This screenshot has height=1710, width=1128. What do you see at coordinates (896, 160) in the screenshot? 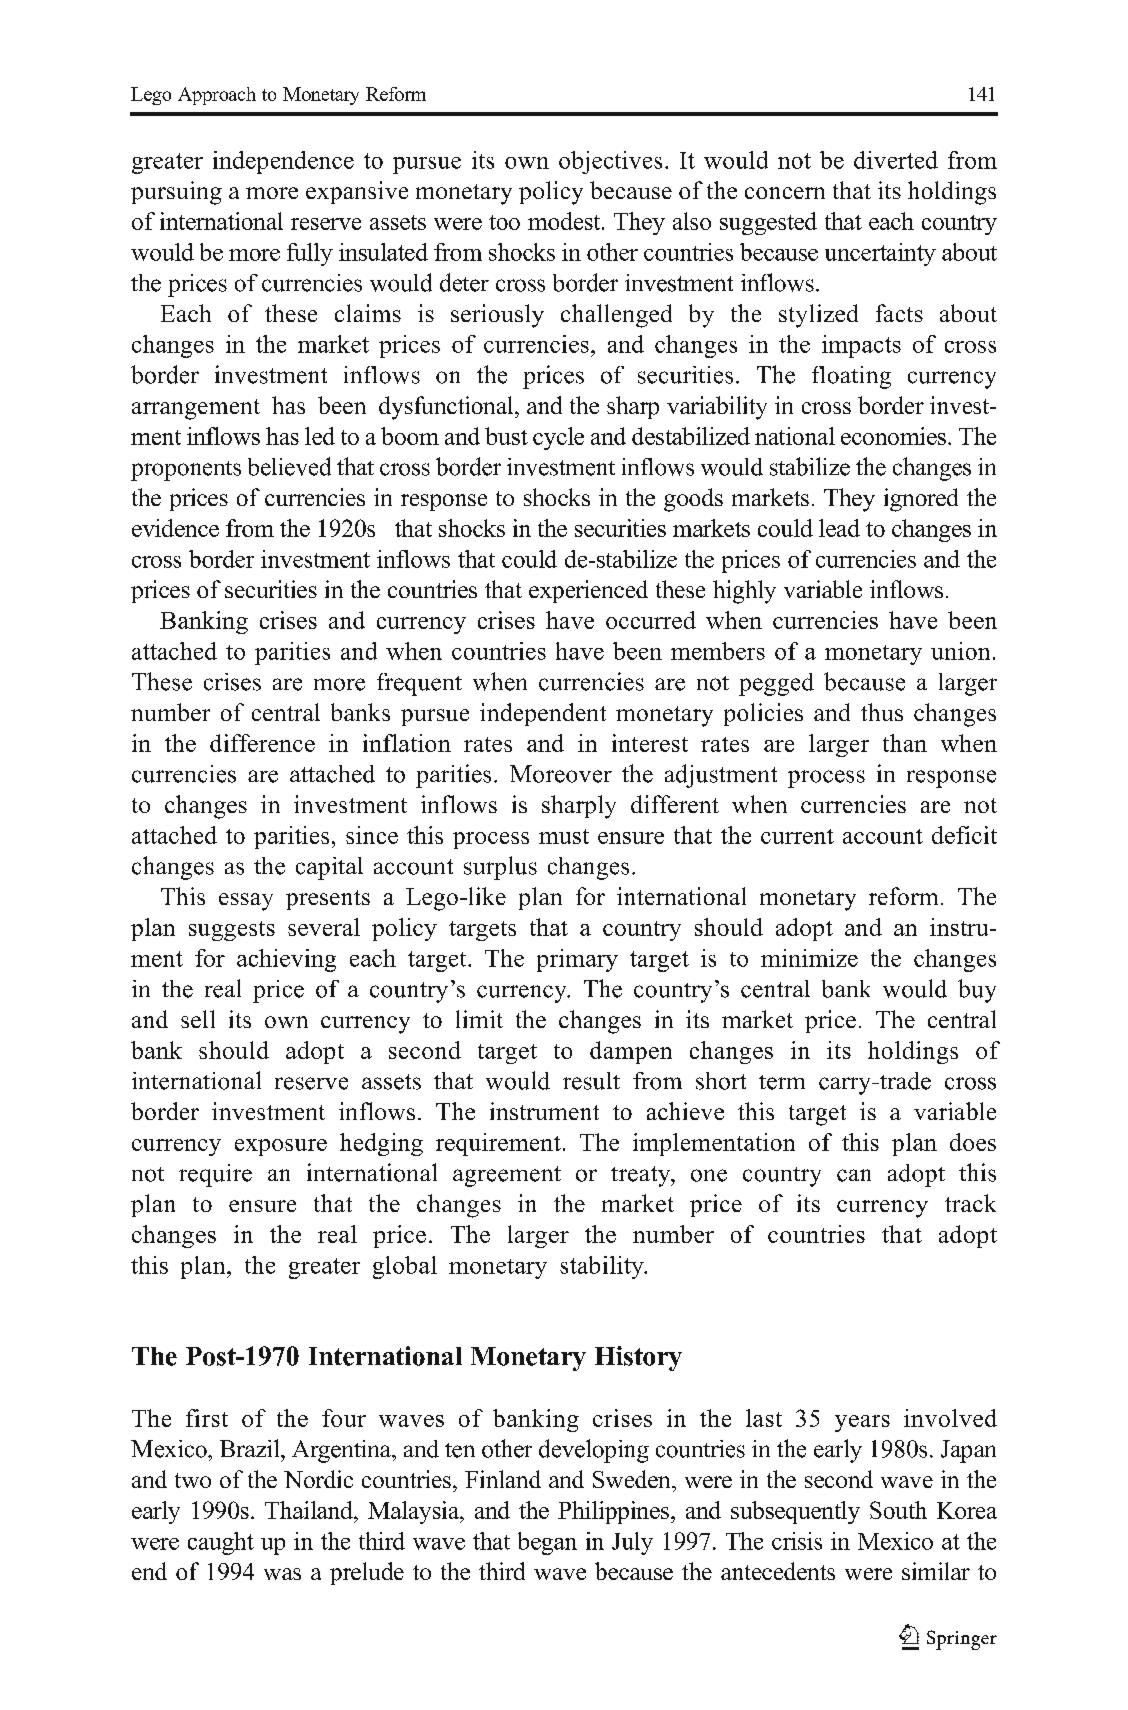
I see `diverted` at bounding box center [896, 160].
